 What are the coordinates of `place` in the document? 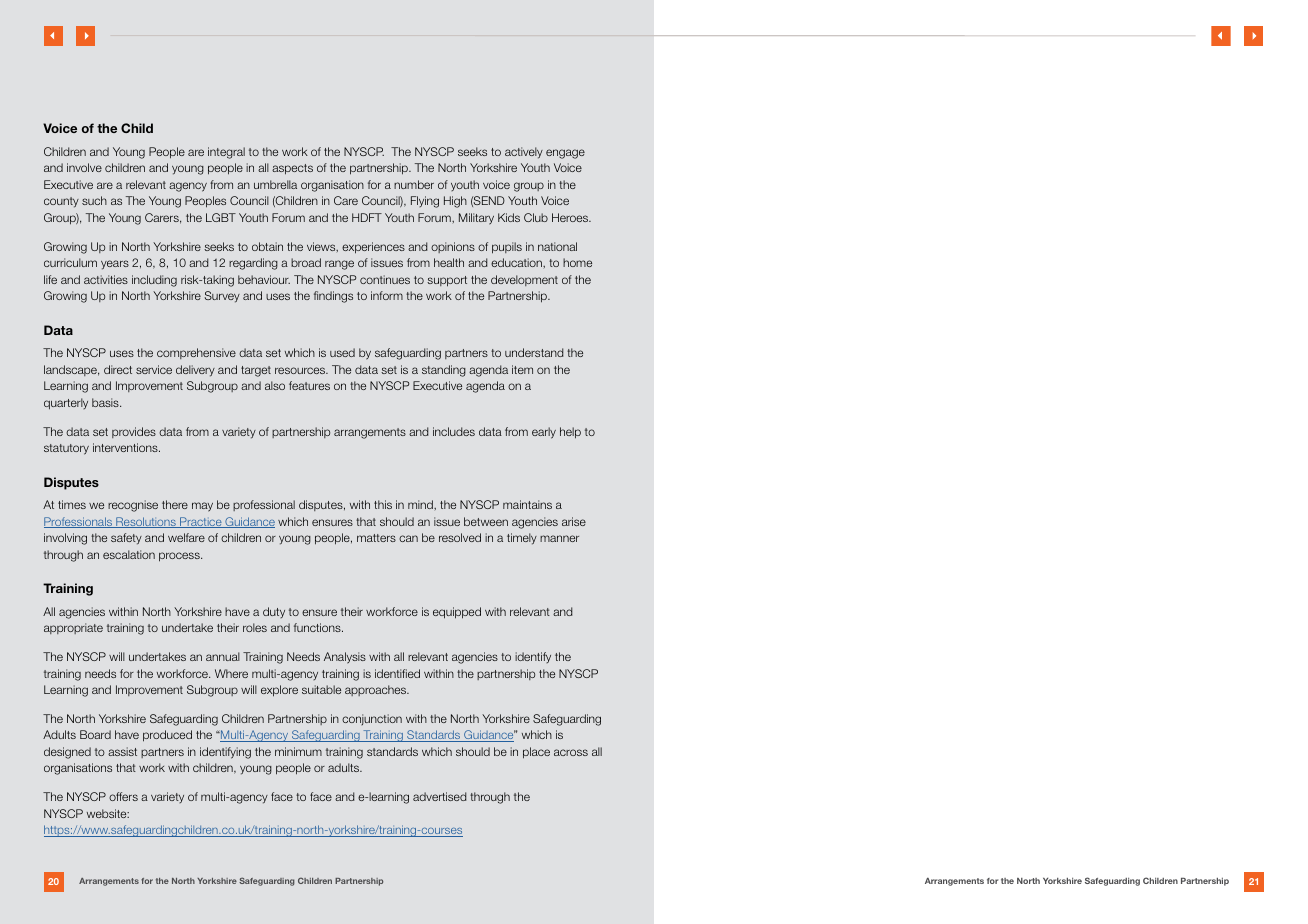 It's located at (536, 753).
